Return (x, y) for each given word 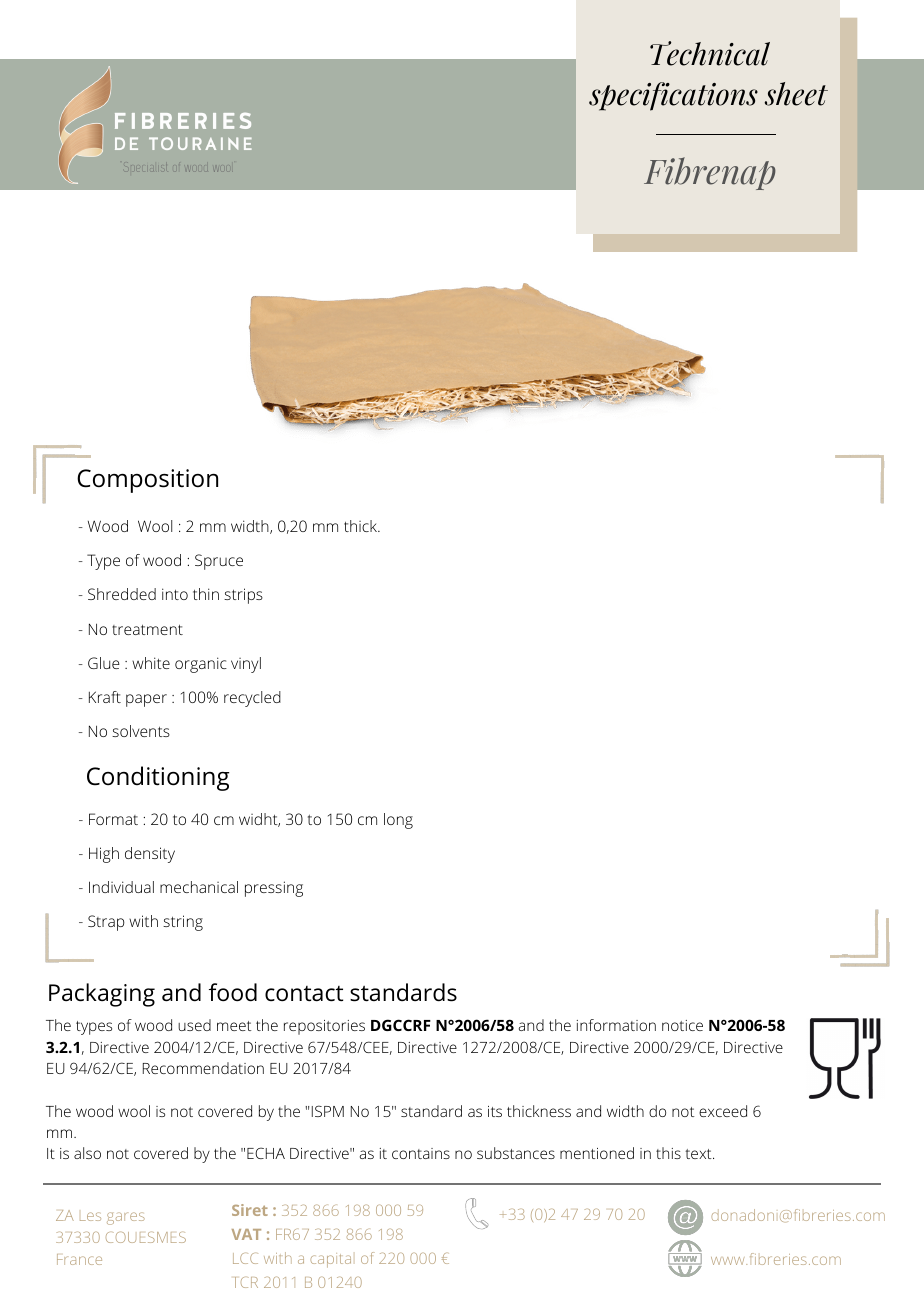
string (183, 923)
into (175, 594)
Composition (147, 481)
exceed (723, 1111)
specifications (673, 96)
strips (243, 596)
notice (682, 1025)
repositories (324, 1027)
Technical (710, 53)
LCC (245, 1258)
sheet (796, 94)
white (151, 663)
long (398, 821)
